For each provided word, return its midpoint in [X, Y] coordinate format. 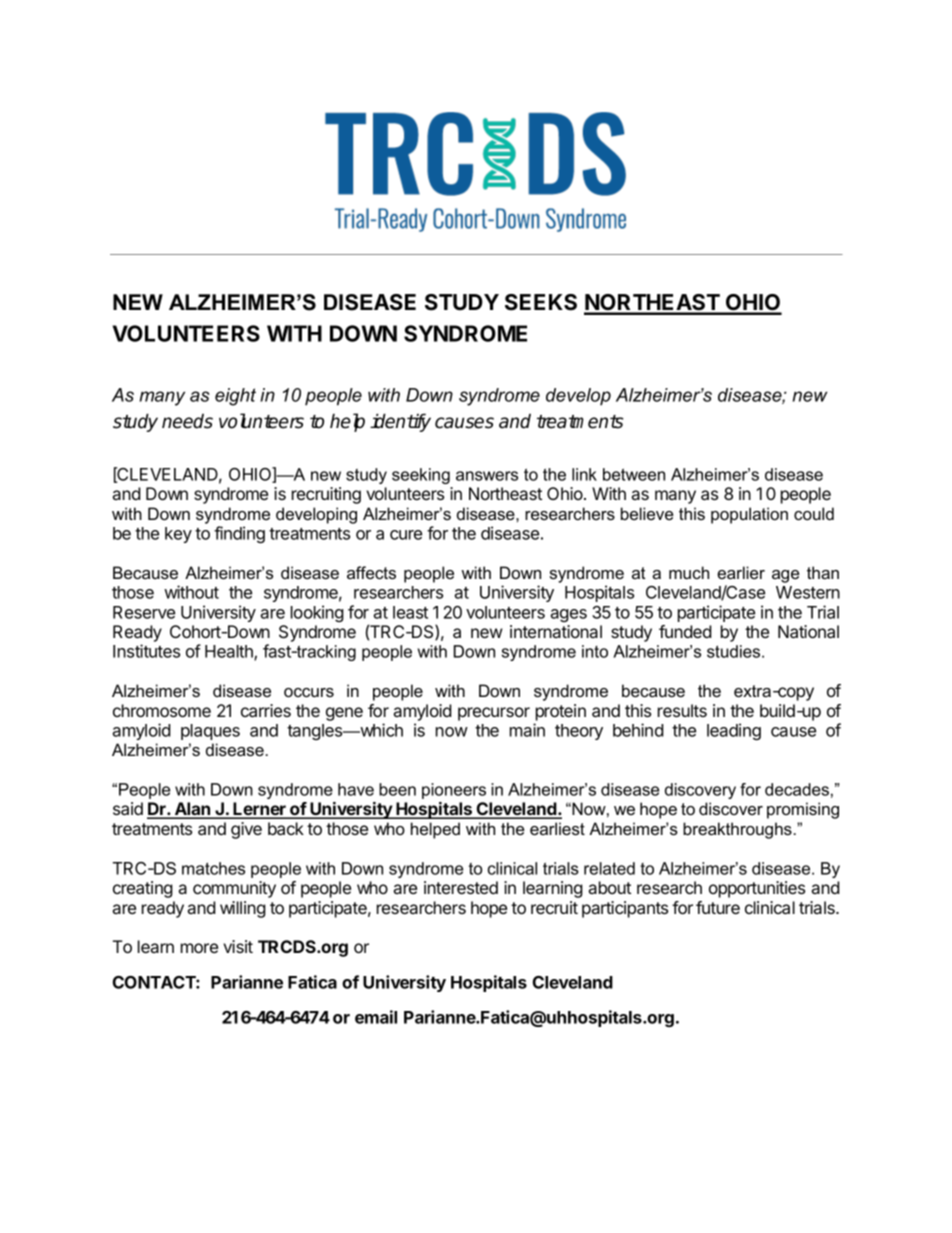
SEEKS [541, 302]
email [376, 1017]
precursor [494, 714]
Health [230, 653]
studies [735, 651]
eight [235, 397]
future [718, 907]
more [199, 948]
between [634, 474]
